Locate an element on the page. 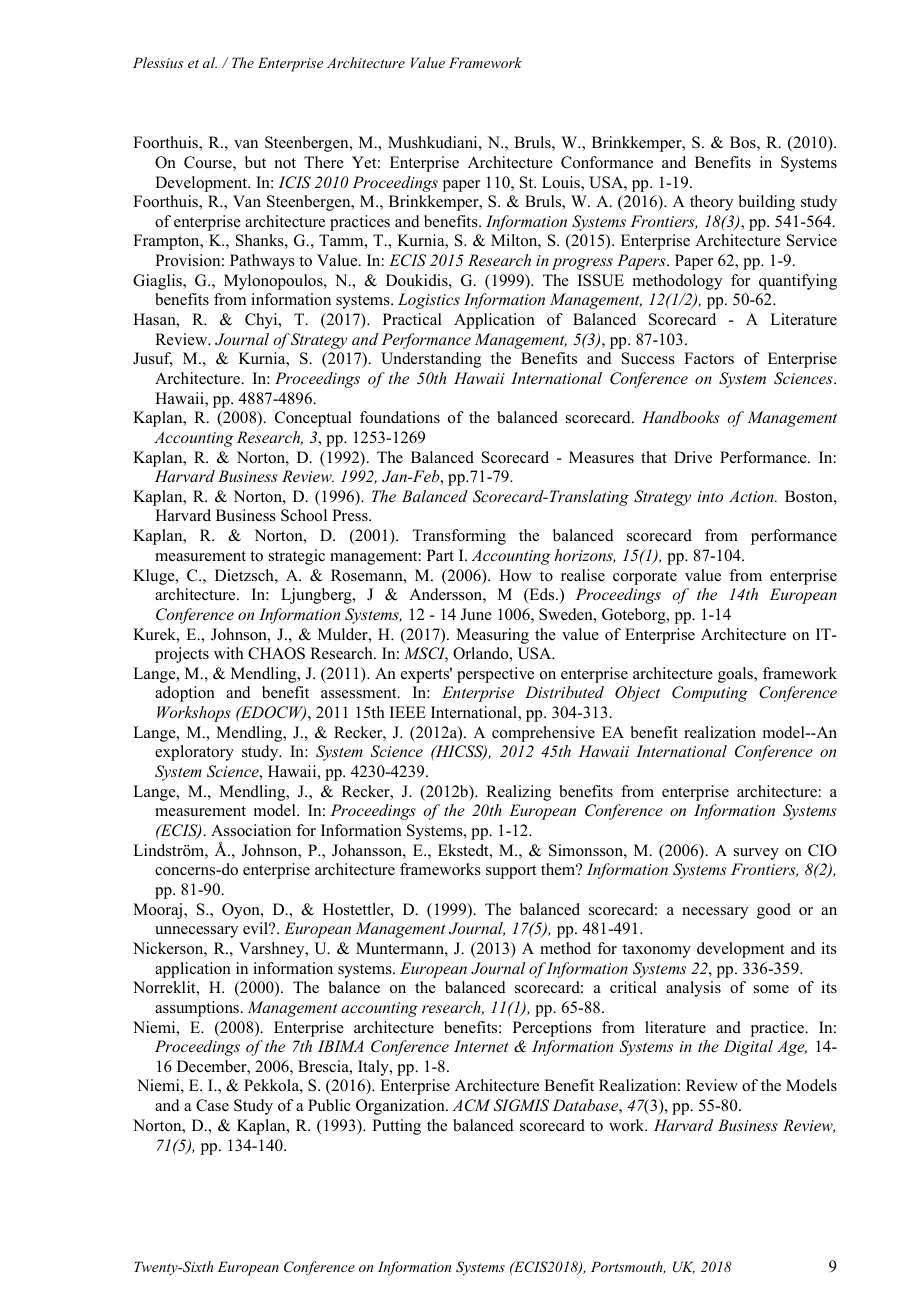 This page has width=924, height=1308. Association is located at coordinates (251, 830).
